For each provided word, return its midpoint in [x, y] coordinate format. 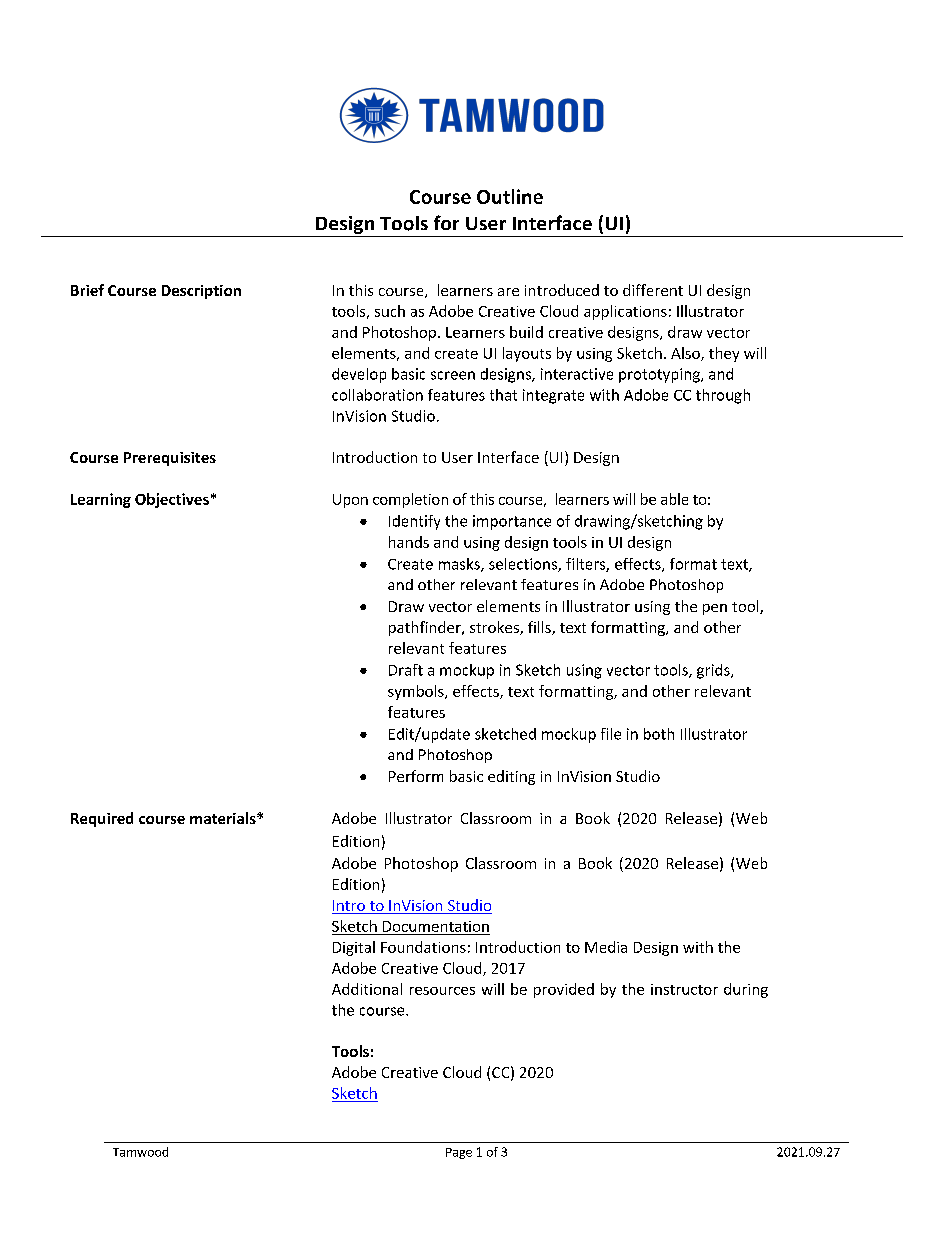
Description [201, 292]
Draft [406, 670]
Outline [510, 196]
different [653, 290]
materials [224, 818]
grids [714, 671]
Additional [367, 989]
